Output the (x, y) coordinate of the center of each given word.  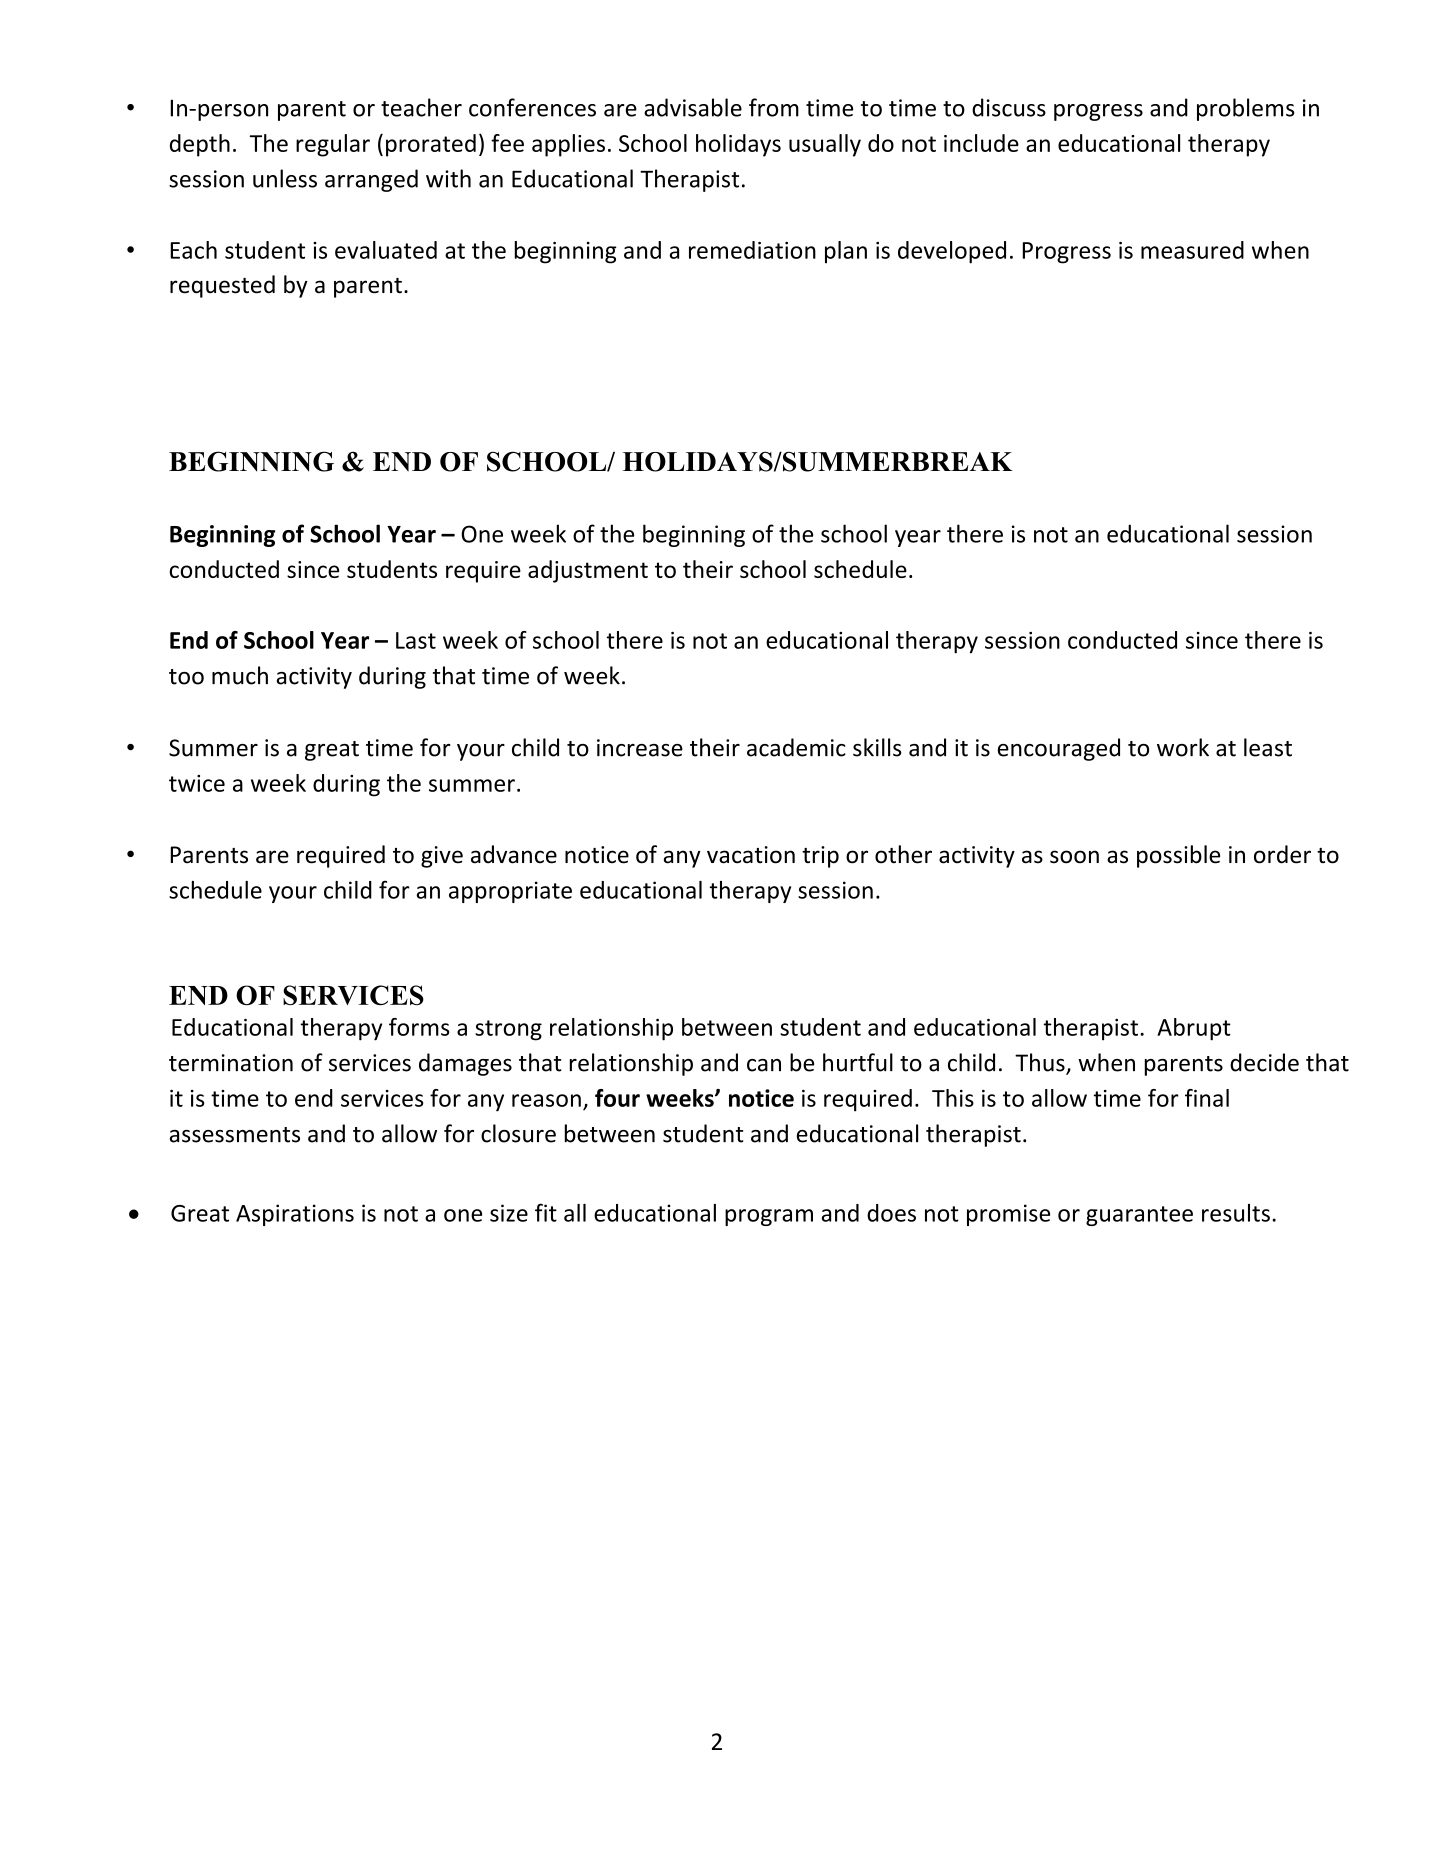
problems (1246, 109)
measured (1192, 250)
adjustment (588, 571)
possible (1178, 856)
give (442, 857)
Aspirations (295, 1215)
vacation (751, 855)
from (774, 107)
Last (416, 640)
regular (333, 145)
